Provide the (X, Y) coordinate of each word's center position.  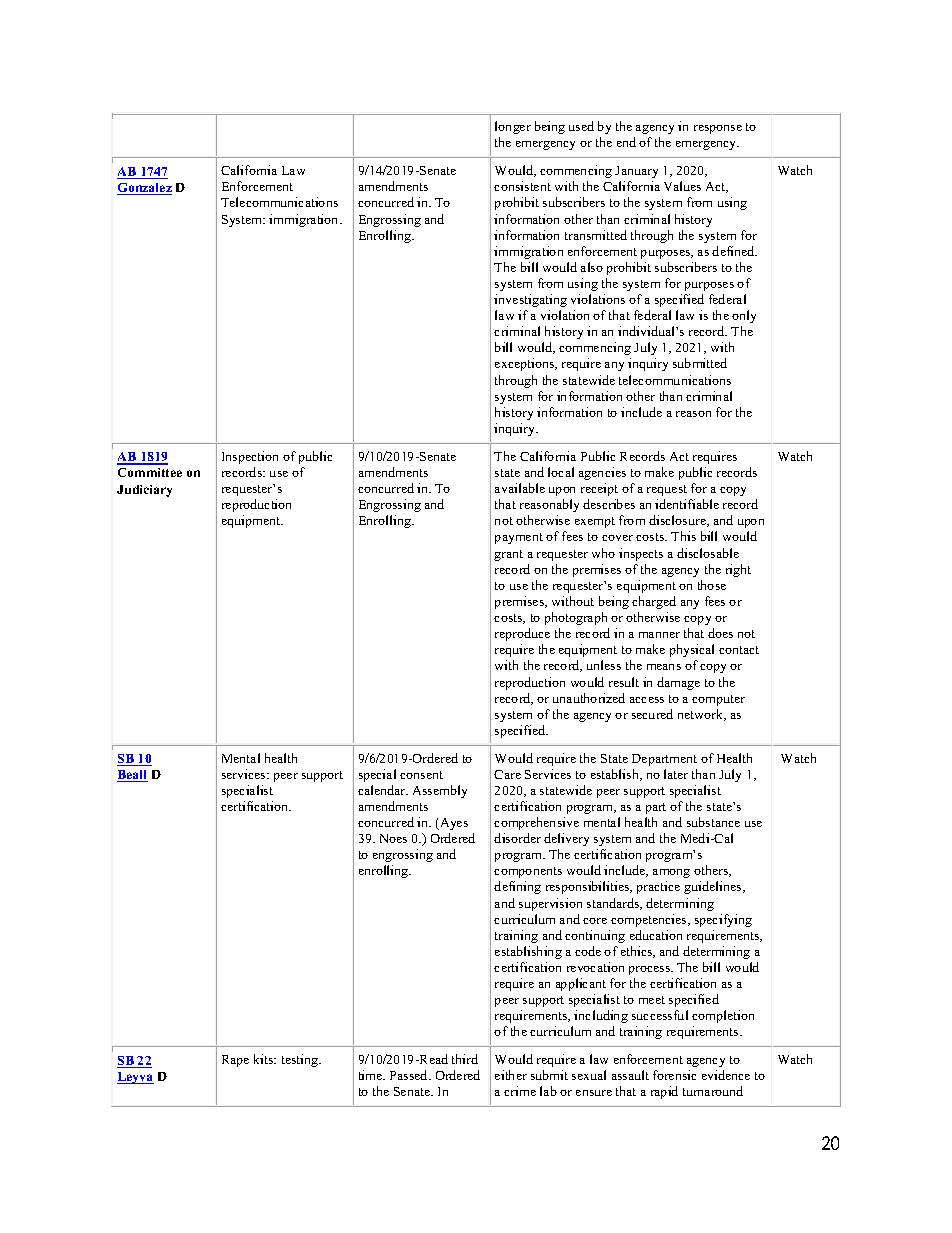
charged (654, 602)
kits (265, 1059)
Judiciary (144, 491)
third (465, 1059)
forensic (674, 1075)
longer (513, 127)
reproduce (522, 634)
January (636, 172)
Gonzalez (144, 189)
